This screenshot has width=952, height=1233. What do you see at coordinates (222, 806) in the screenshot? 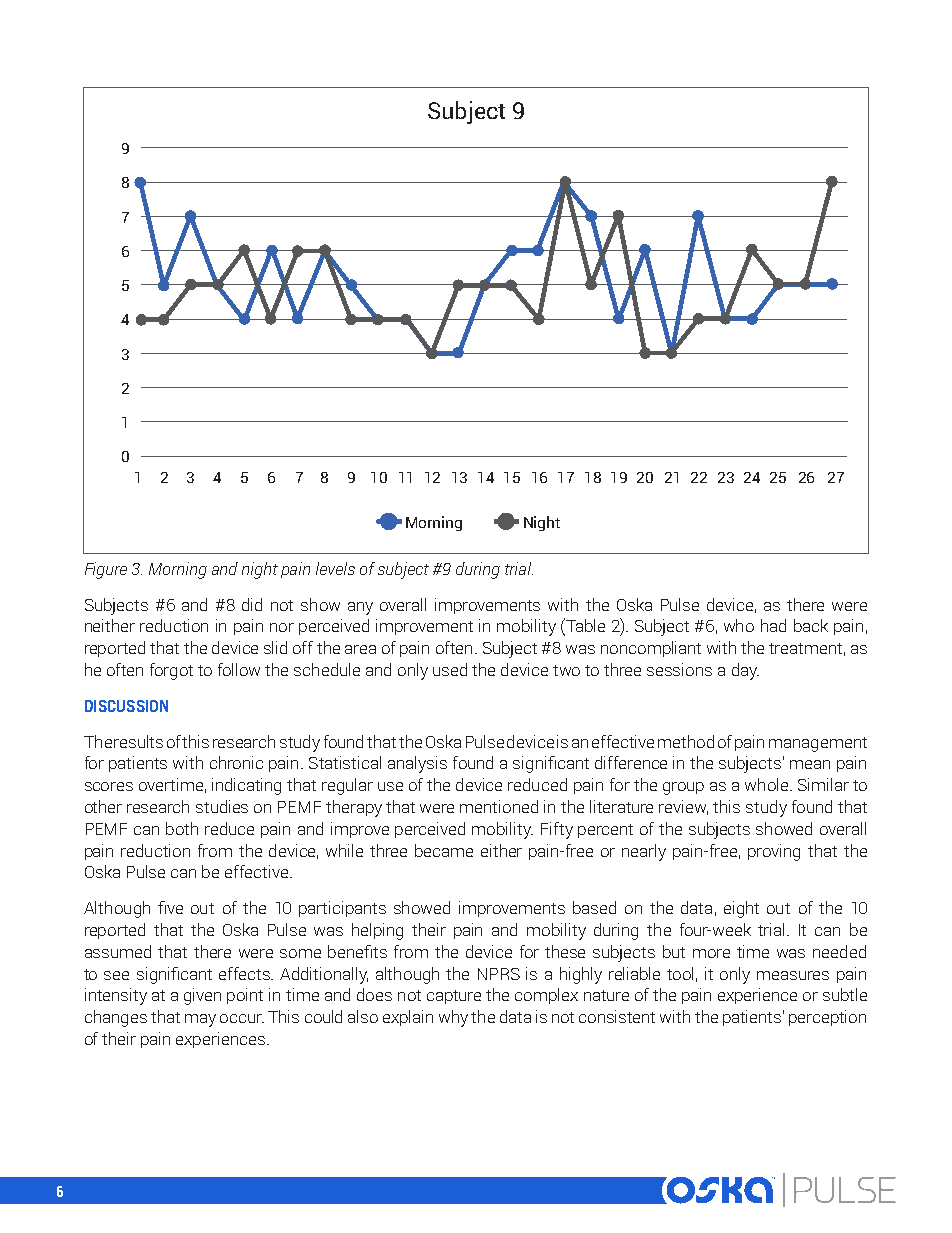
I see `studies` at bounding box center [222, 806].
